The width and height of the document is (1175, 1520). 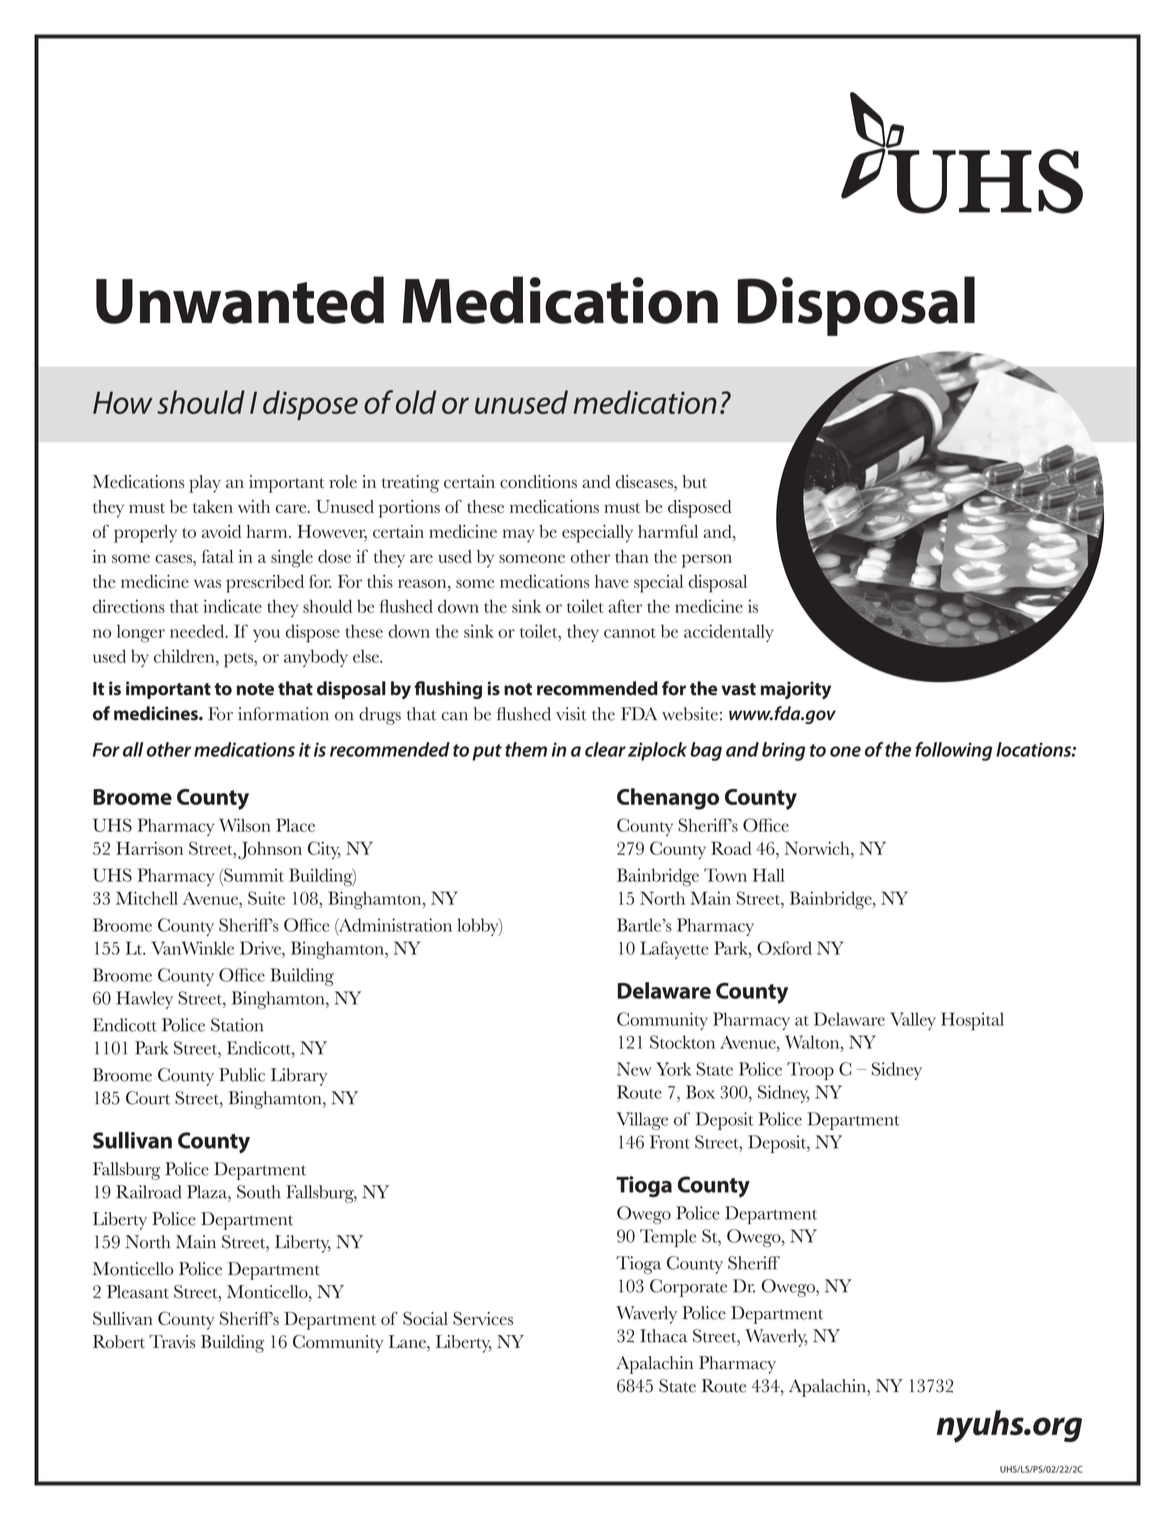 What do you see at coordinates (642, 1121) in the document?
I see `Village` at bounding box center [642, 1121].
